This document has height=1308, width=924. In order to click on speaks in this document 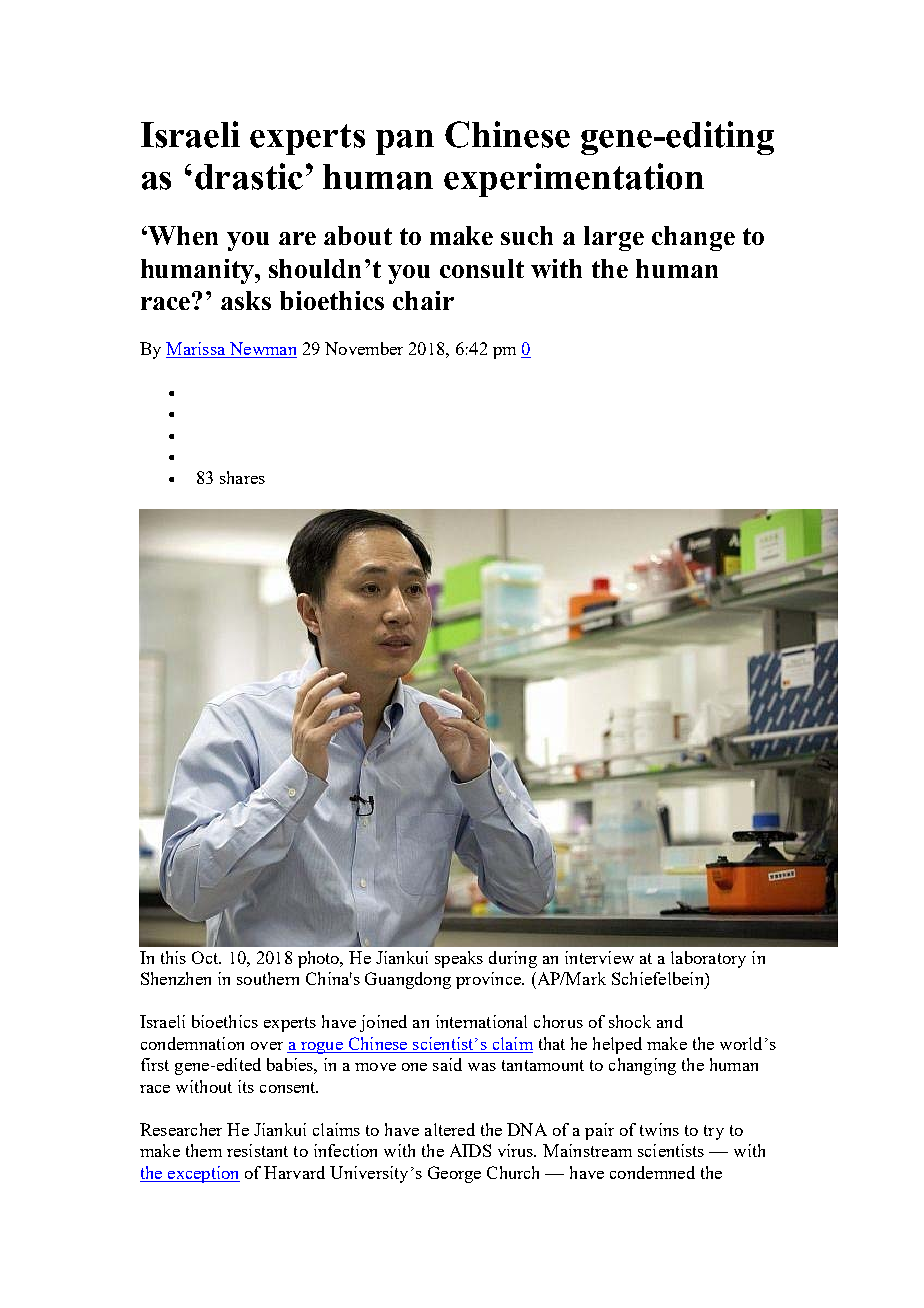, I will do `click(459, 959)`.
